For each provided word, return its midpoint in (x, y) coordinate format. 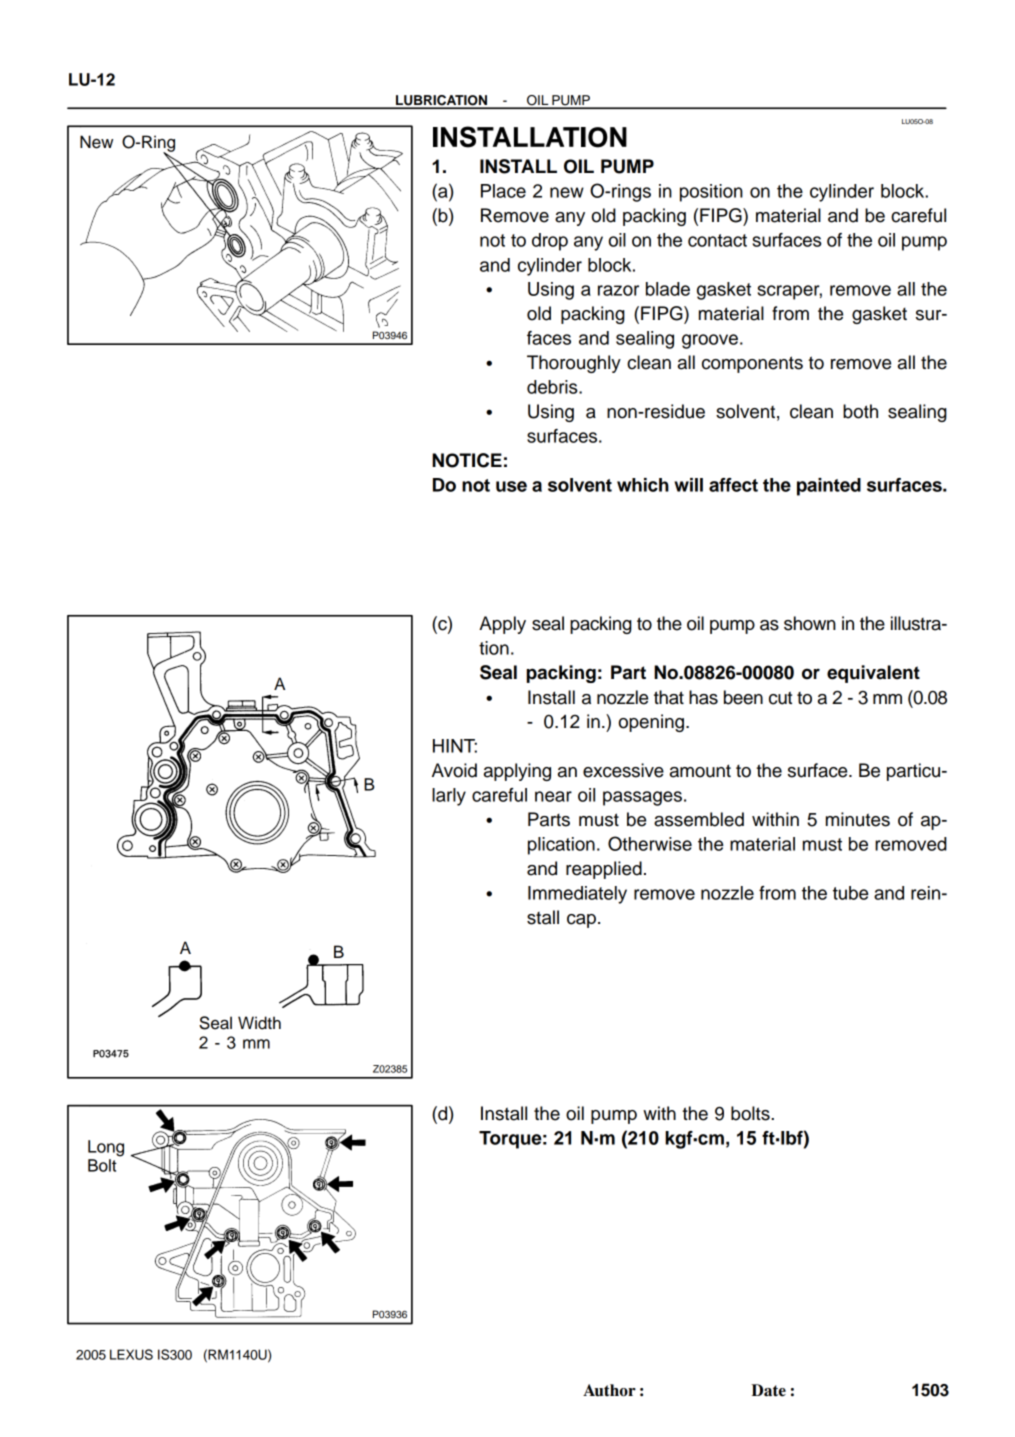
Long (106, 1148)
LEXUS (131, 1354)
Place (503, 191)
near (553, 796)
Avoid (454, 770)
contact (717, 240)
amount (700, 771)
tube (850, 893)
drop (550, 242)
